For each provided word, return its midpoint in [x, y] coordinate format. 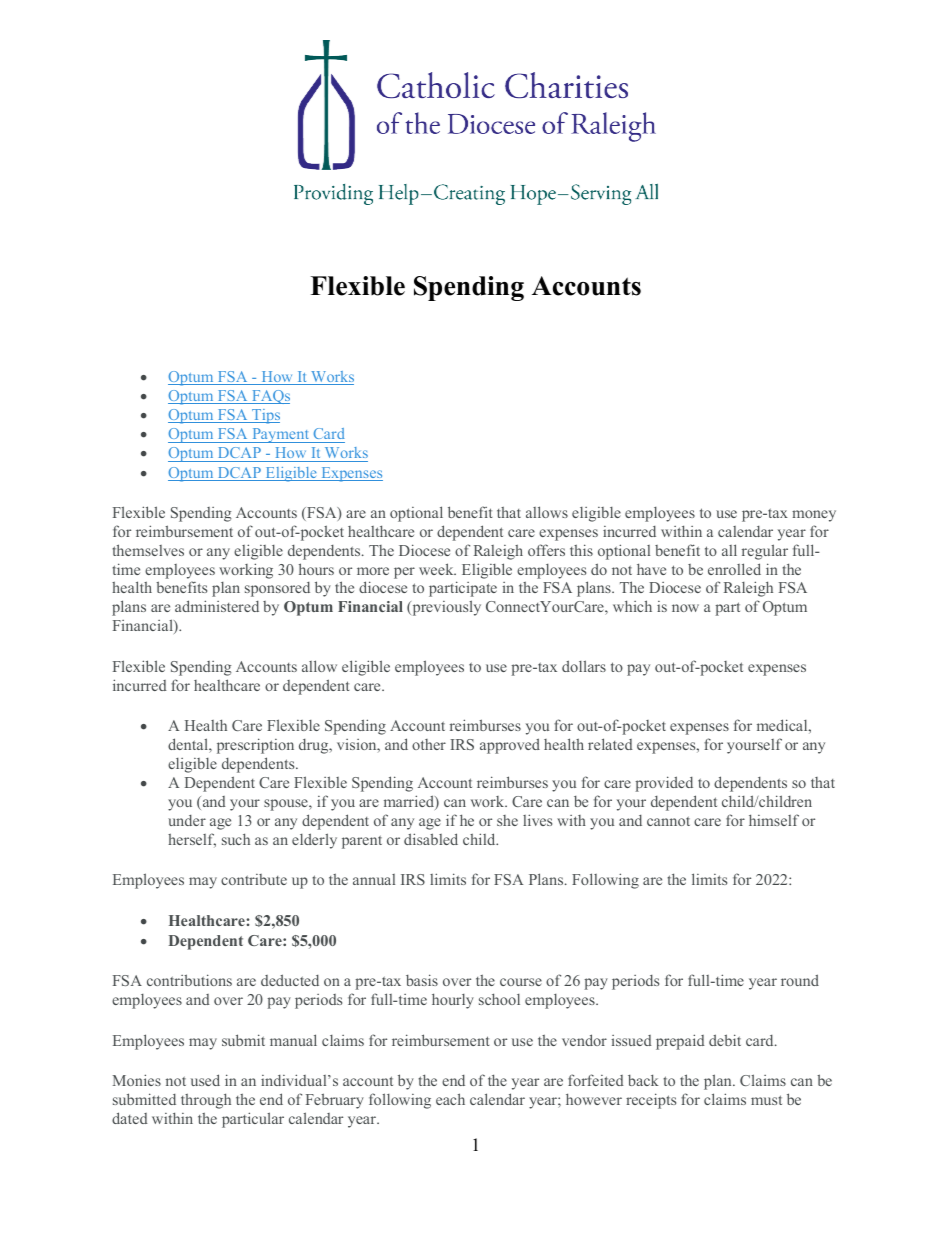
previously [445, 608]
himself [774, 820]
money [814, 516]
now [685, 608]
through [206, 1101]
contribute [254, 879]
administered [217, 606]
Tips [265, 416]
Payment [281, 435]
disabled [431, 839]
